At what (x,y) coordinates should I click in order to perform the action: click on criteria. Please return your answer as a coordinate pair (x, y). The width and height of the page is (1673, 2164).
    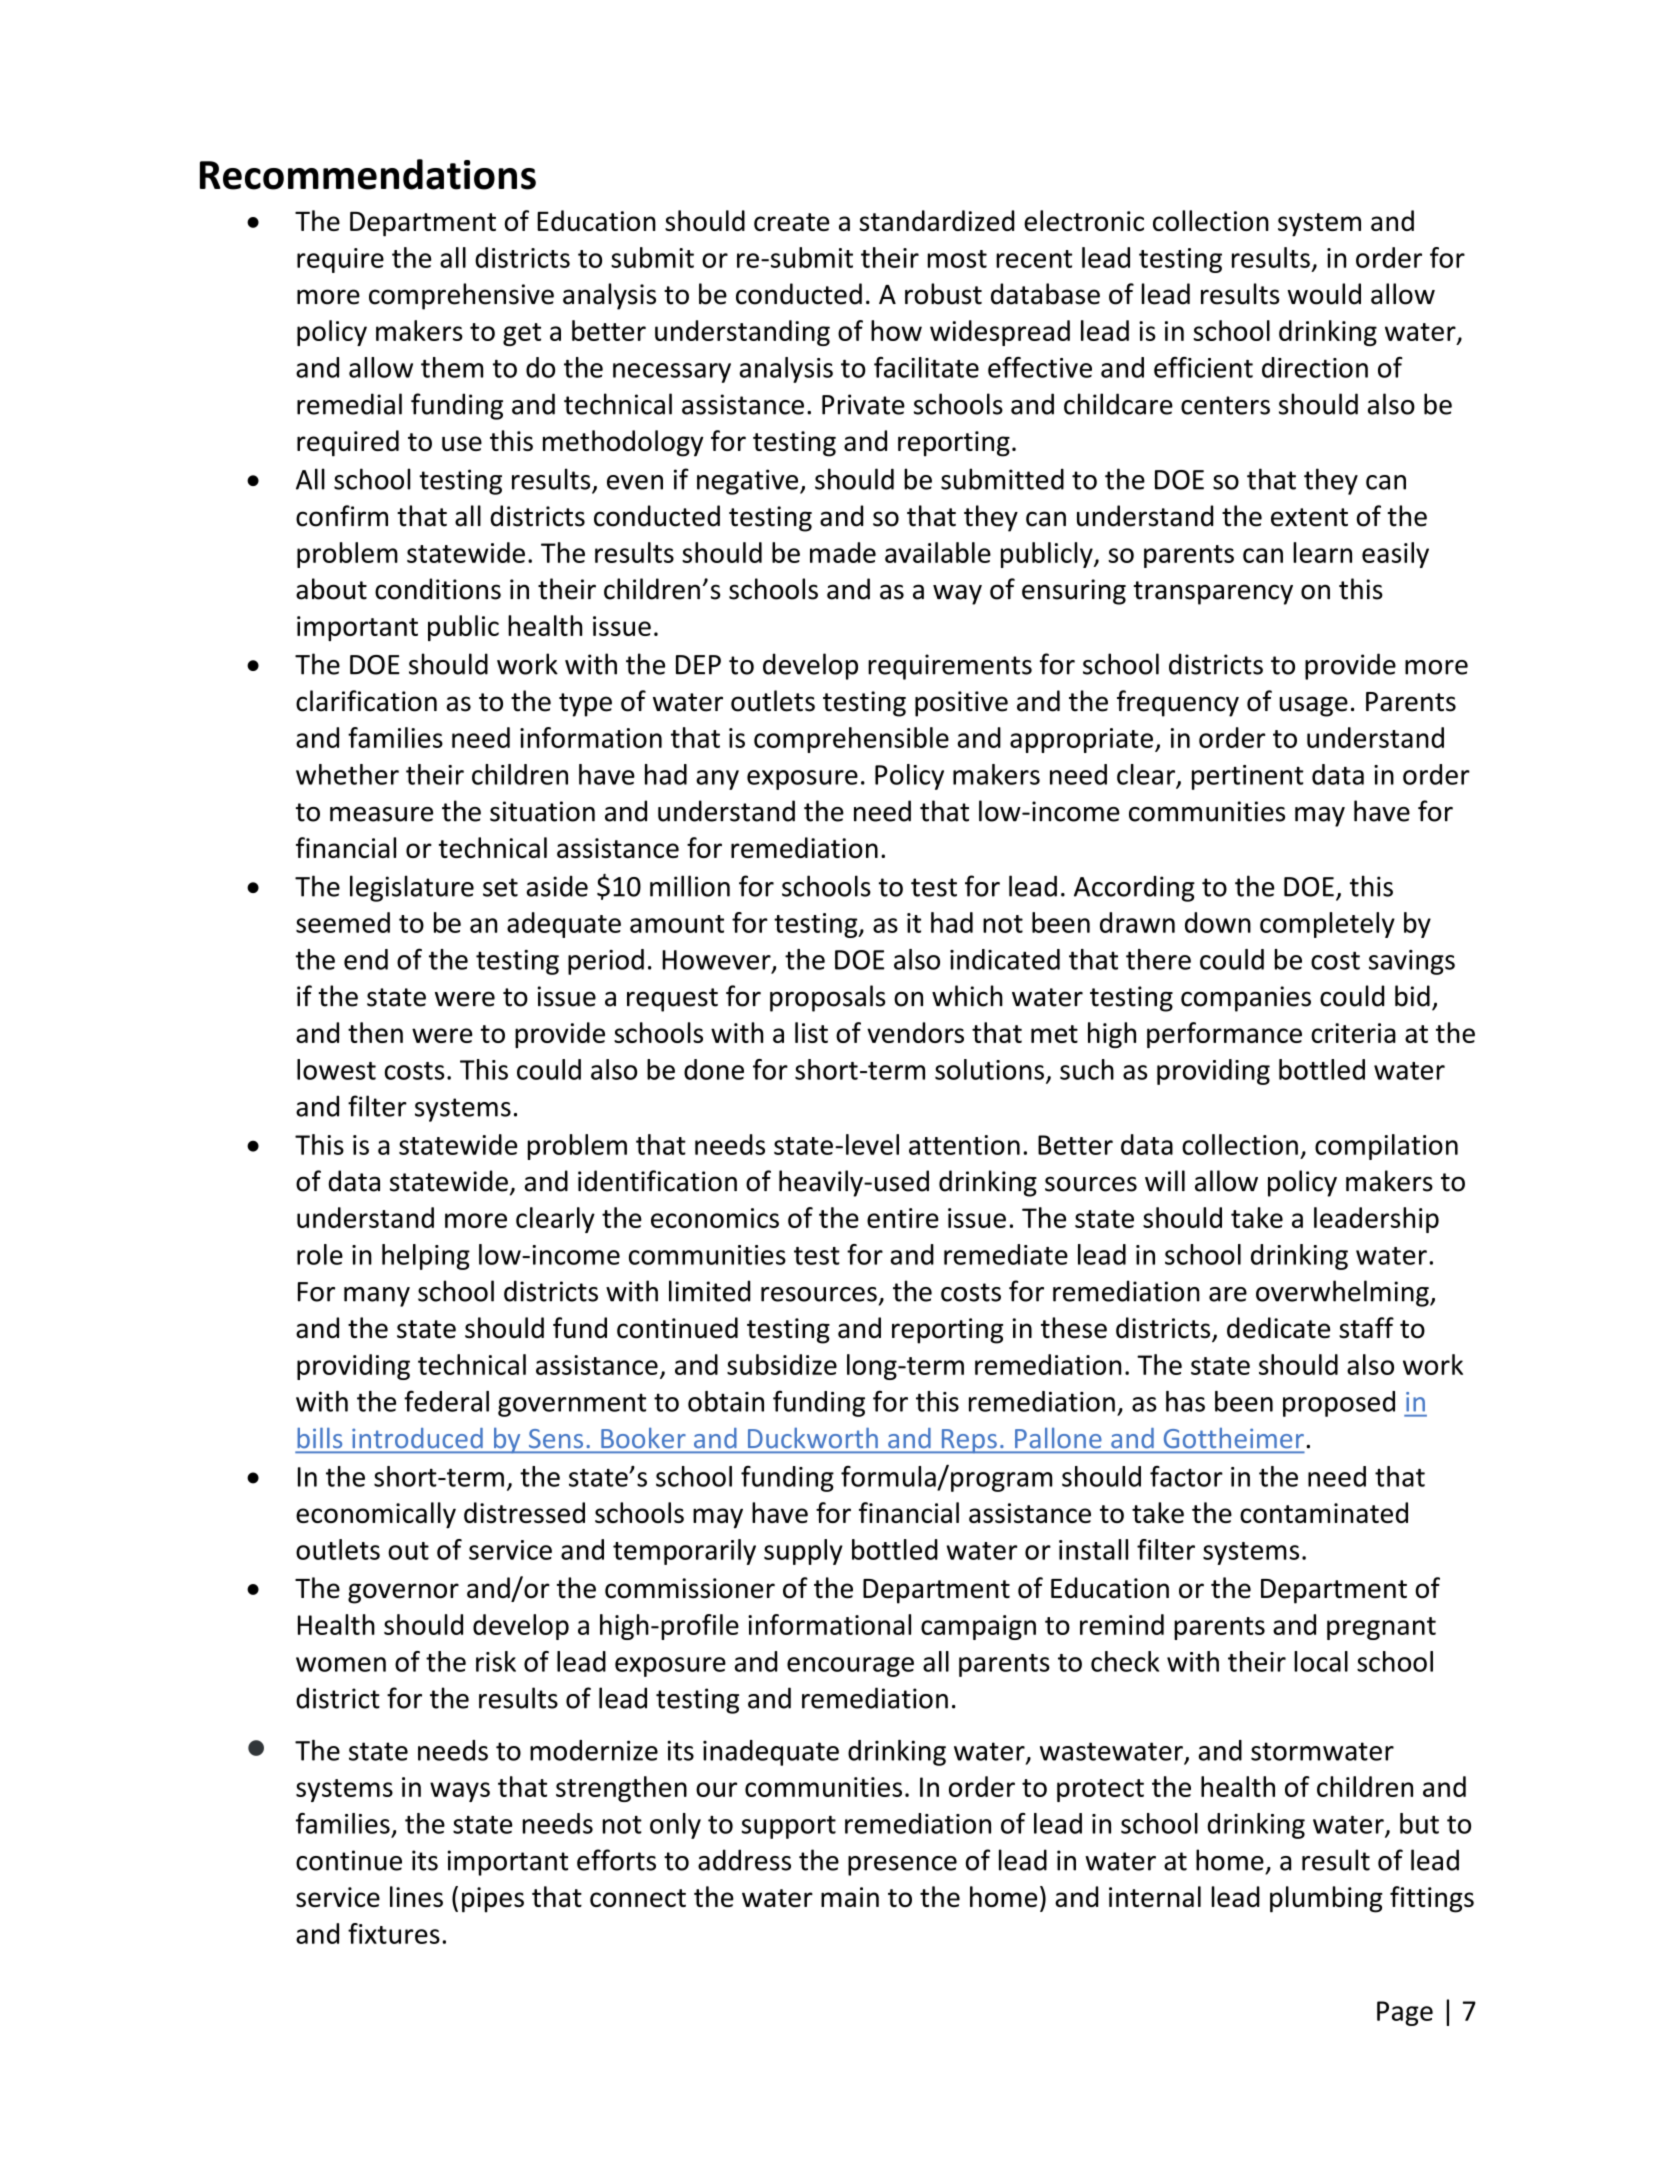
    Looking at the image, I should click on (1353, 1033).
